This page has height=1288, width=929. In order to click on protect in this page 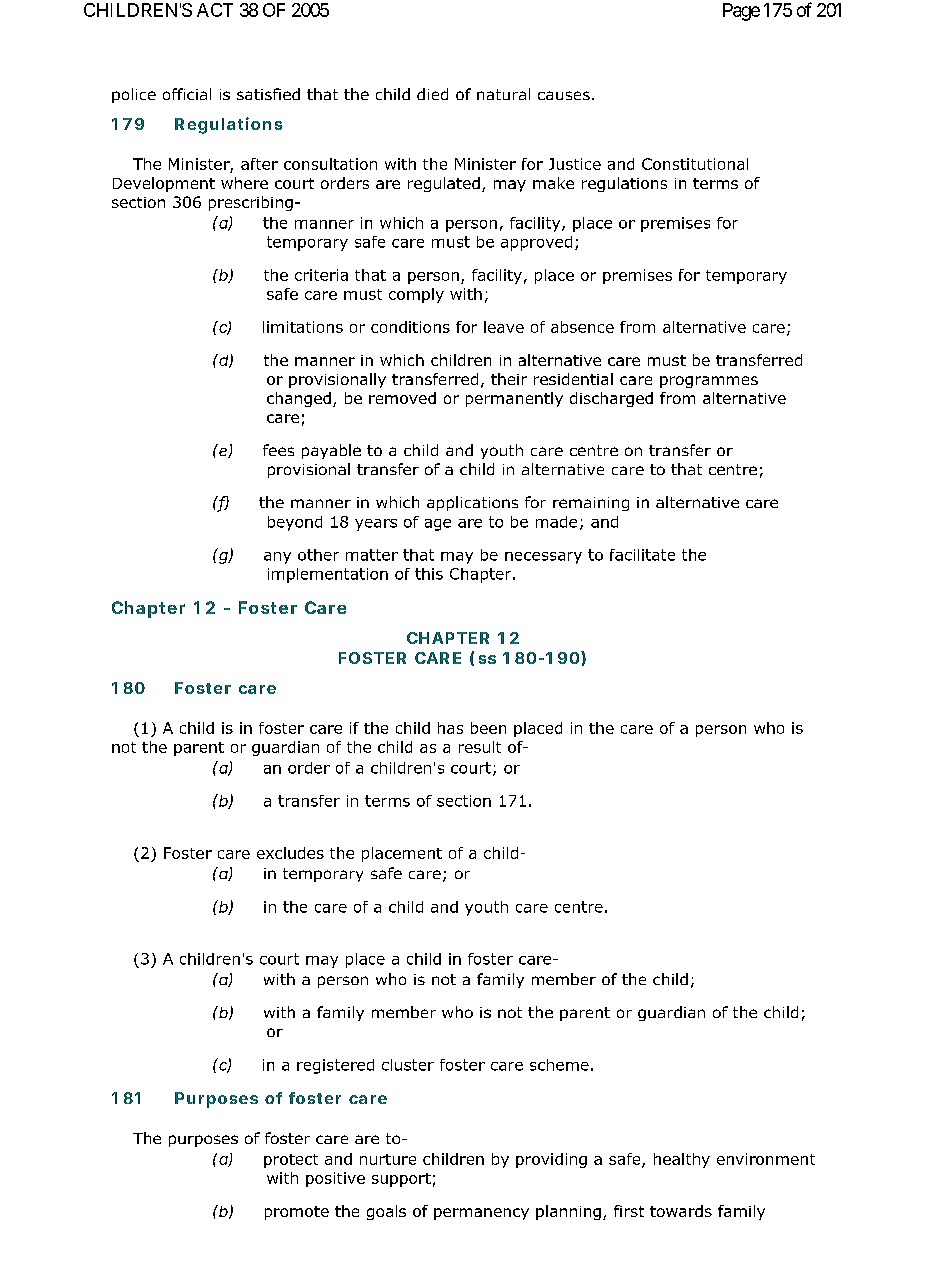, I will do `click(291, 1161)`.
